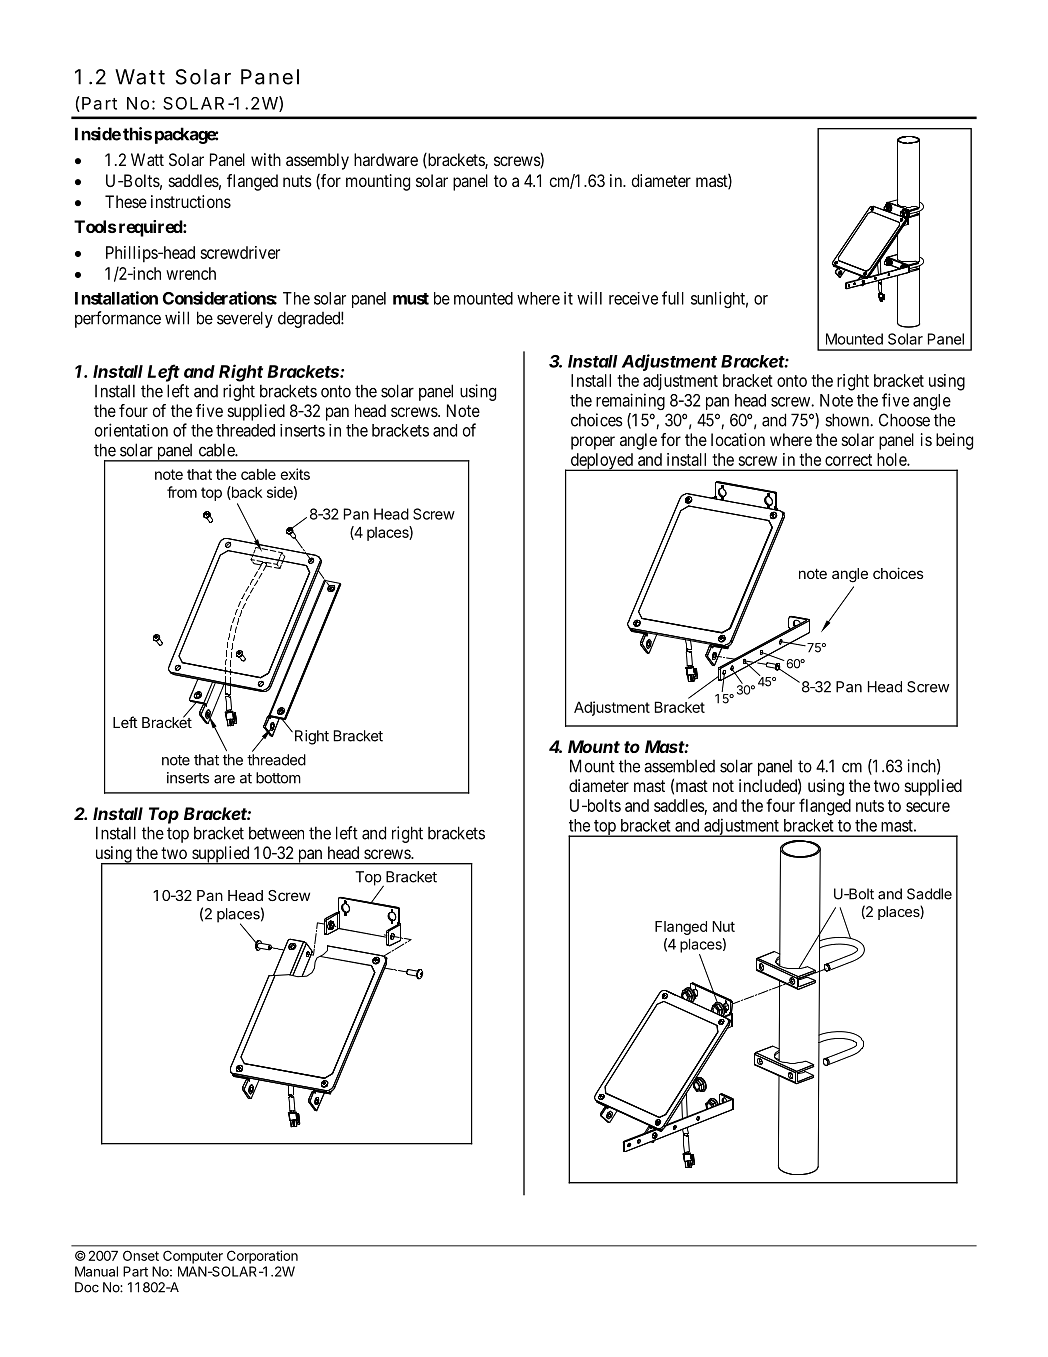 The width and height of the screenshot is (1048, 1357). What do you see at coordinates (96, 1271) in the screenshot?
I see `Manual` at bounding box center [96, 1271].
